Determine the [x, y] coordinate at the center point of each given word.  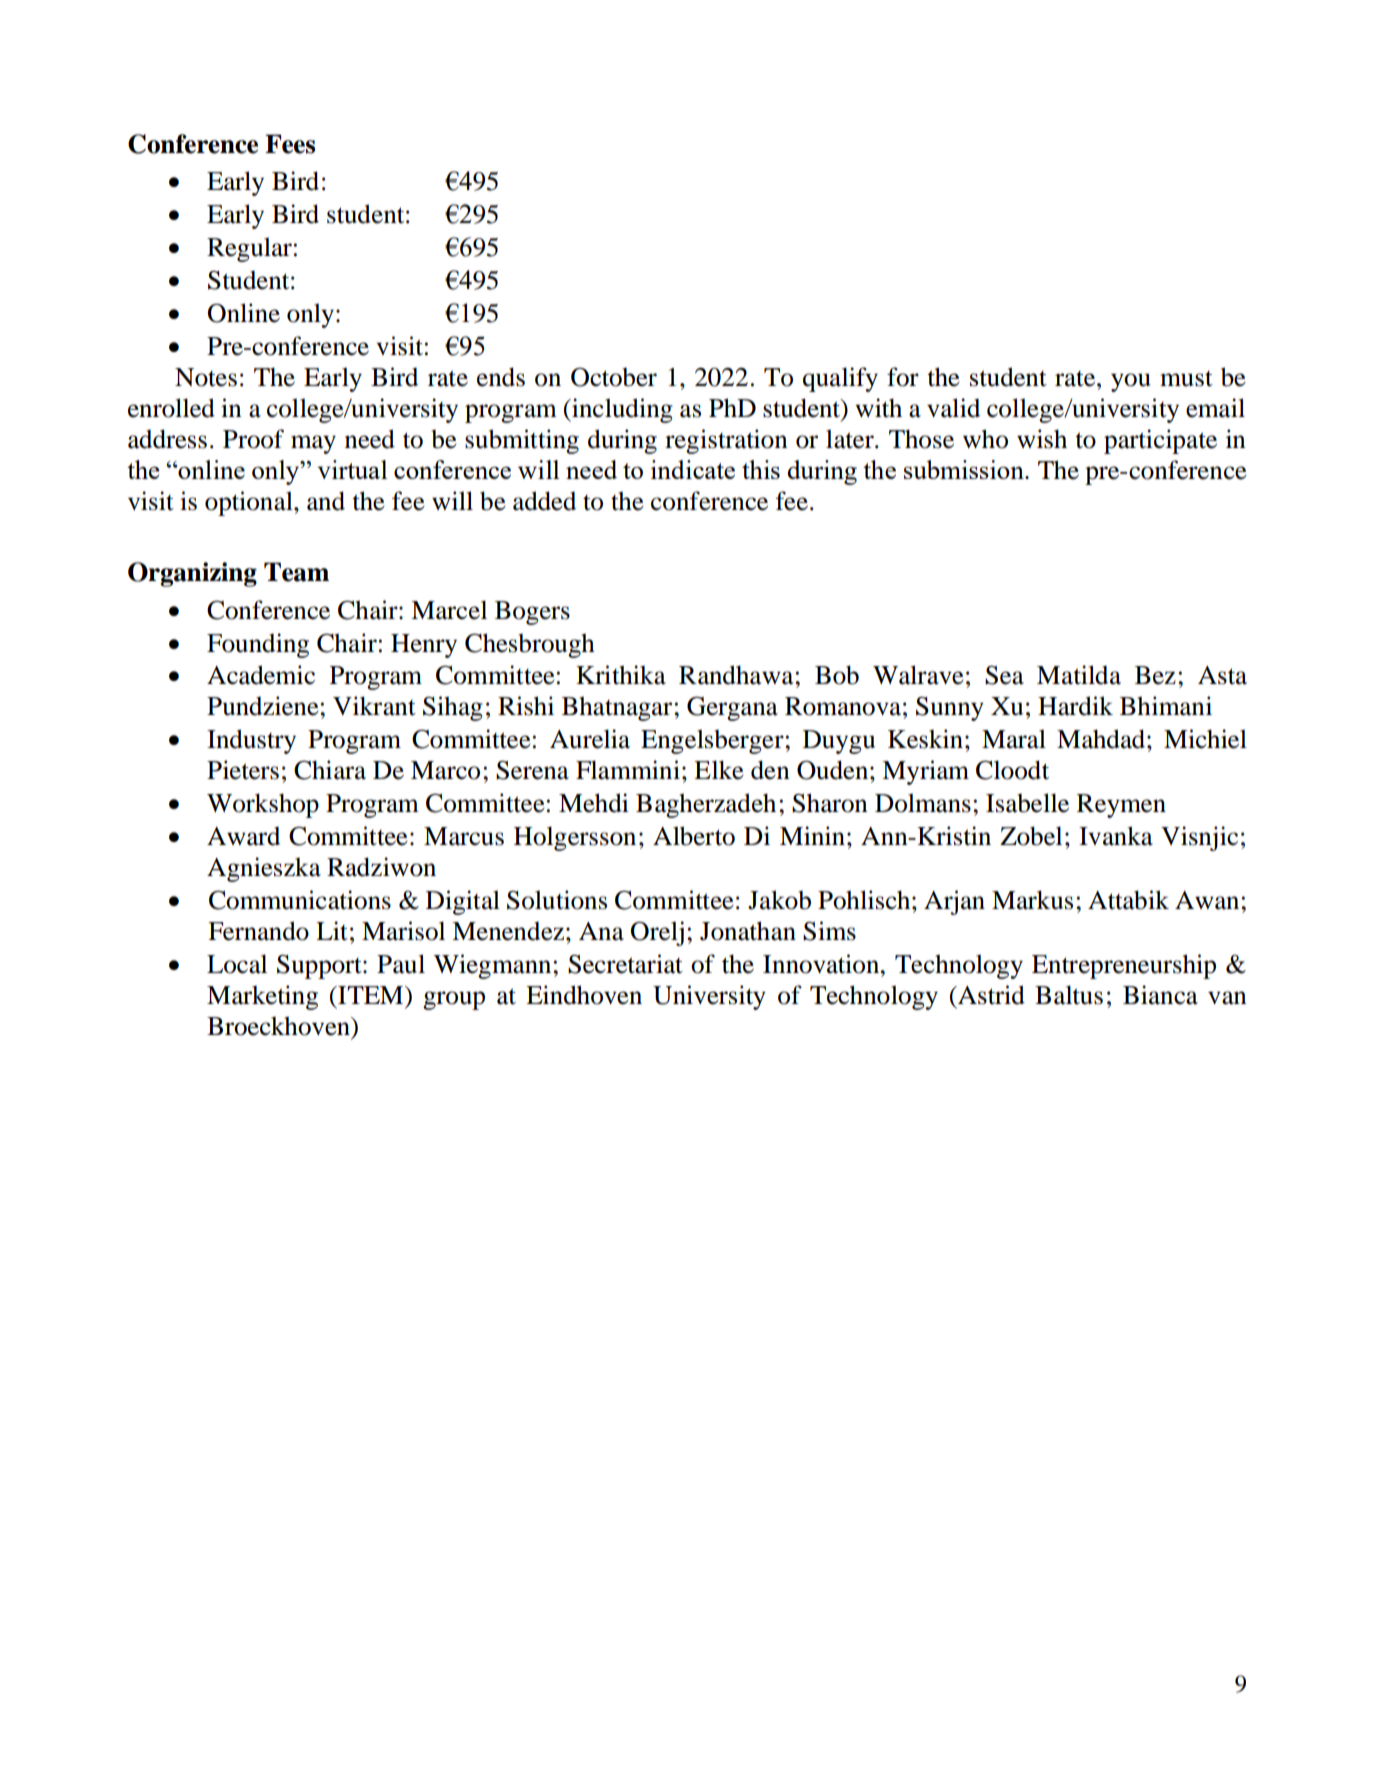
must [1186, 379]
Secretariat [625, 964]
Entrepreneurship [1124, 966]
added [544, 501]
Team [296, 572]
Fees [290, 144]
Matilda [1079, 675]
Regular [249, 249]
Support [320, 967]
